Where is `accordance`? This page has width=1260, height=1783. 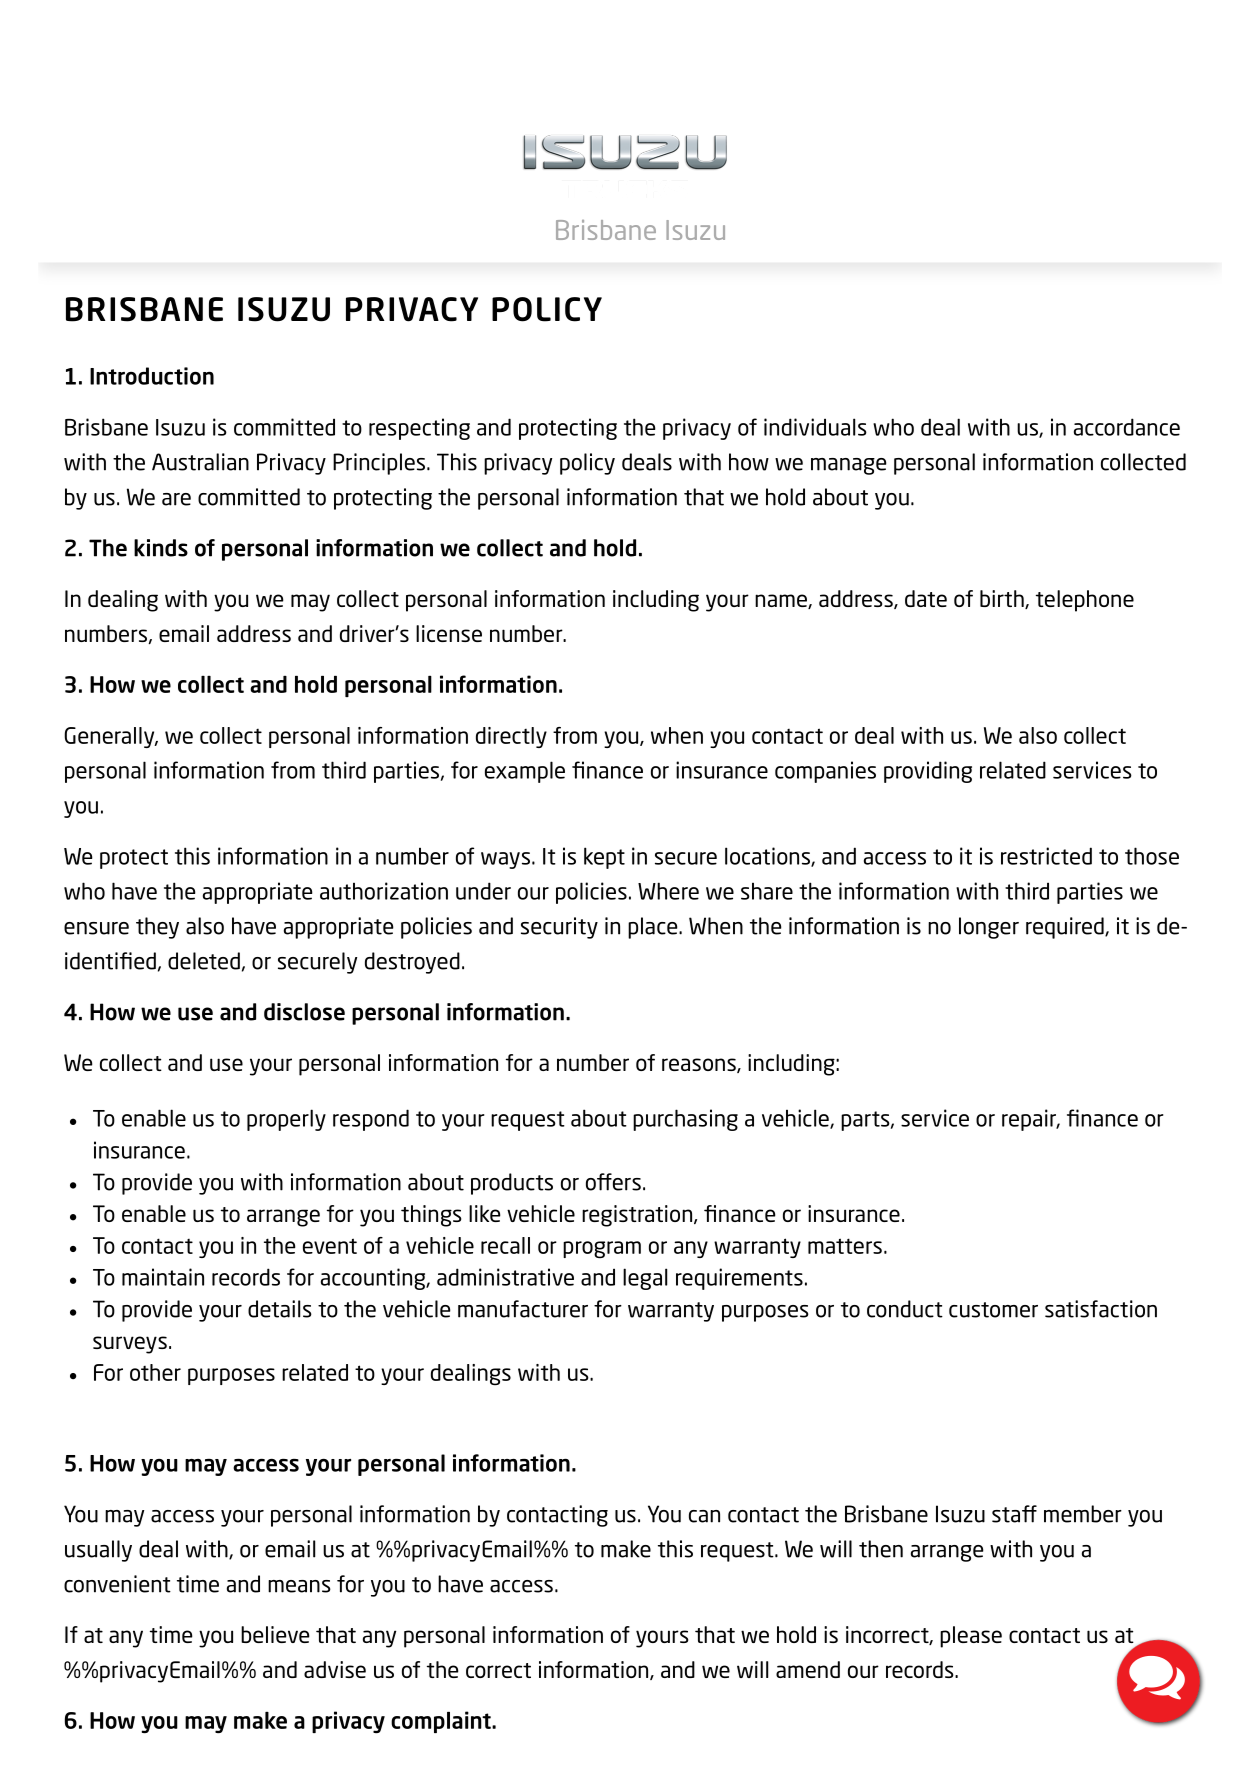 accordance is located at coordinates (1127, 427).
